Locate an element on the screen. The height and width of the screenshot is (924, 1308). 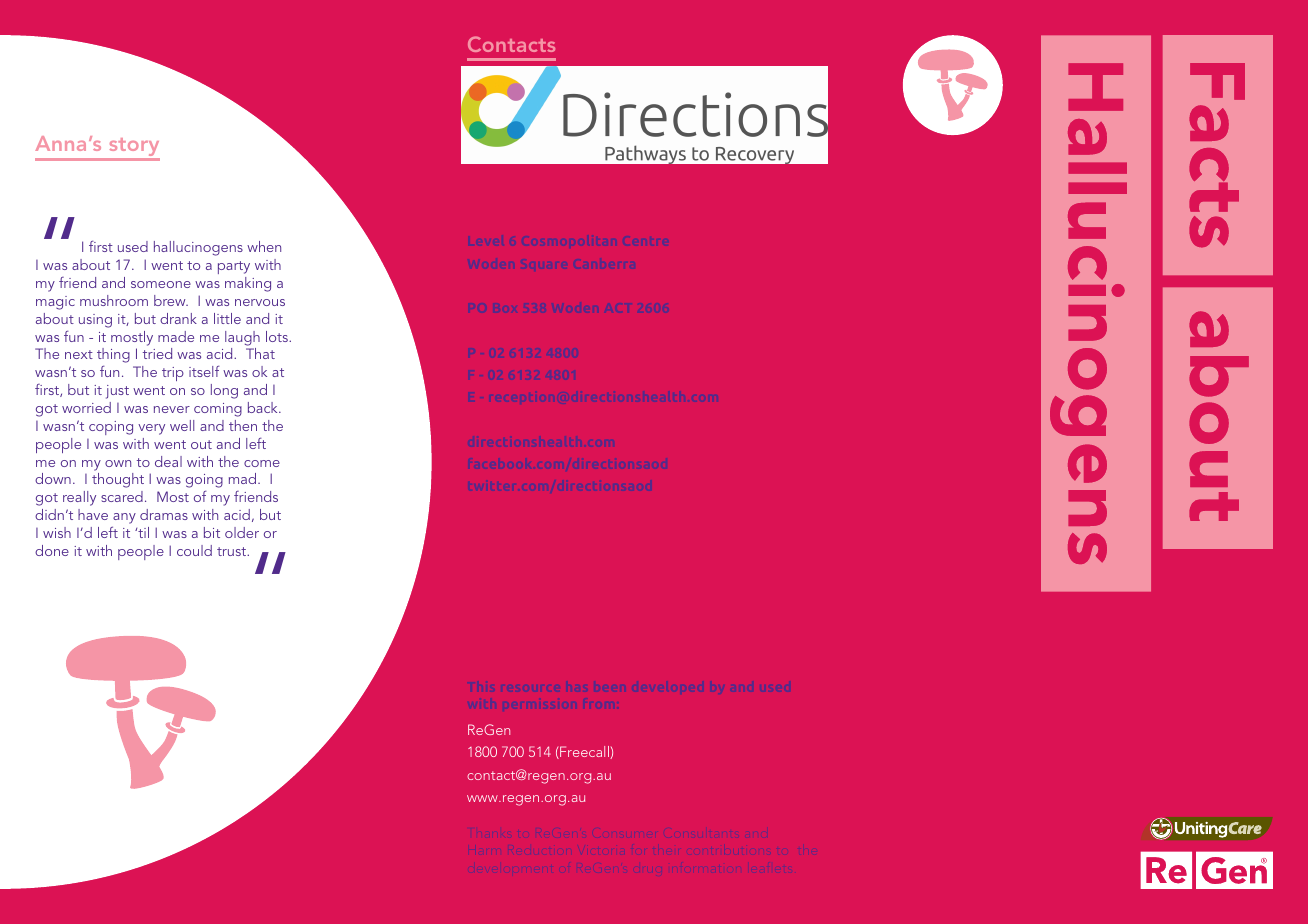
wish is located at coordinates (57, 532).
